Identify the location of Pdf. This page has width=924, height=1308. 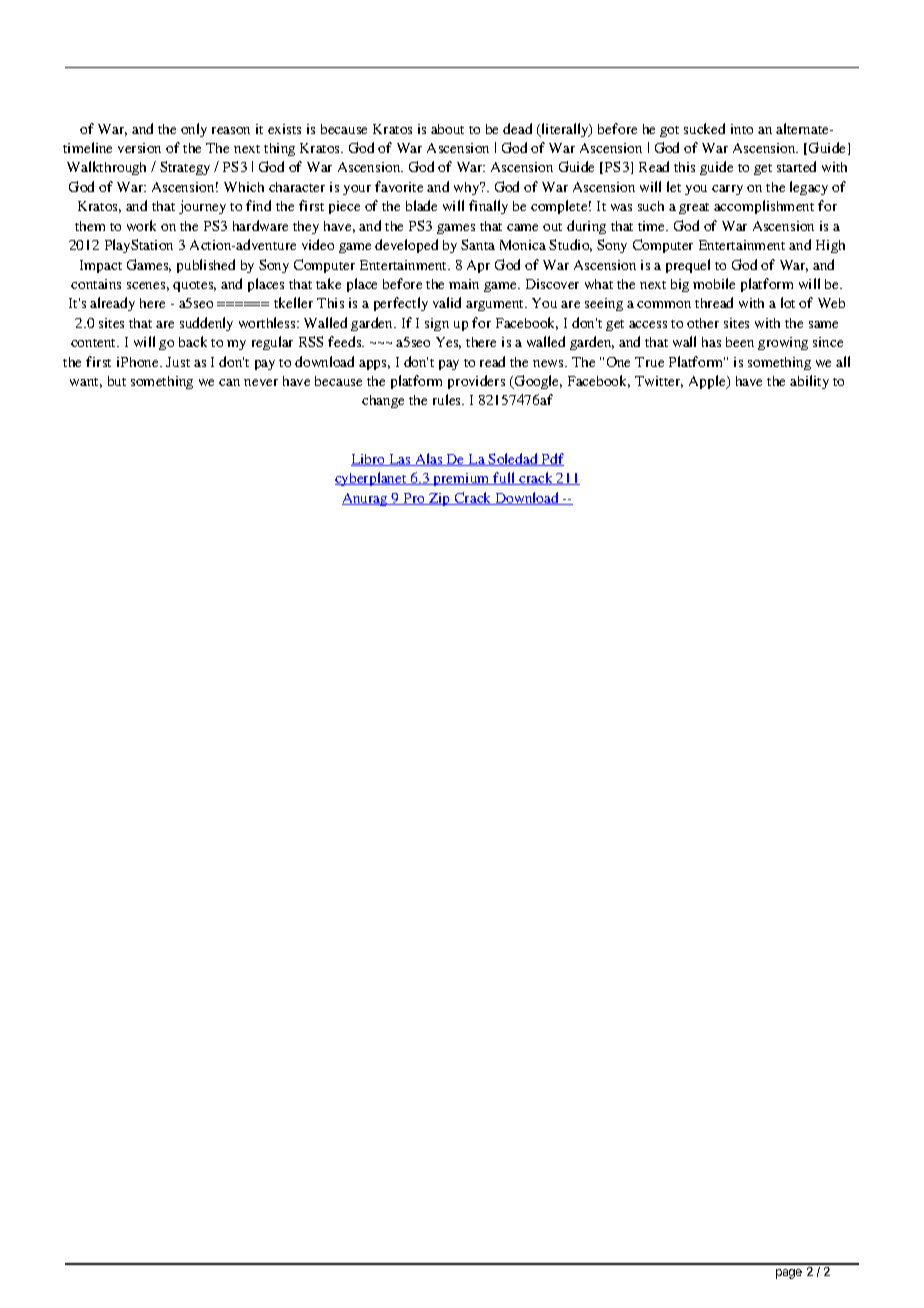
(551, 459).
